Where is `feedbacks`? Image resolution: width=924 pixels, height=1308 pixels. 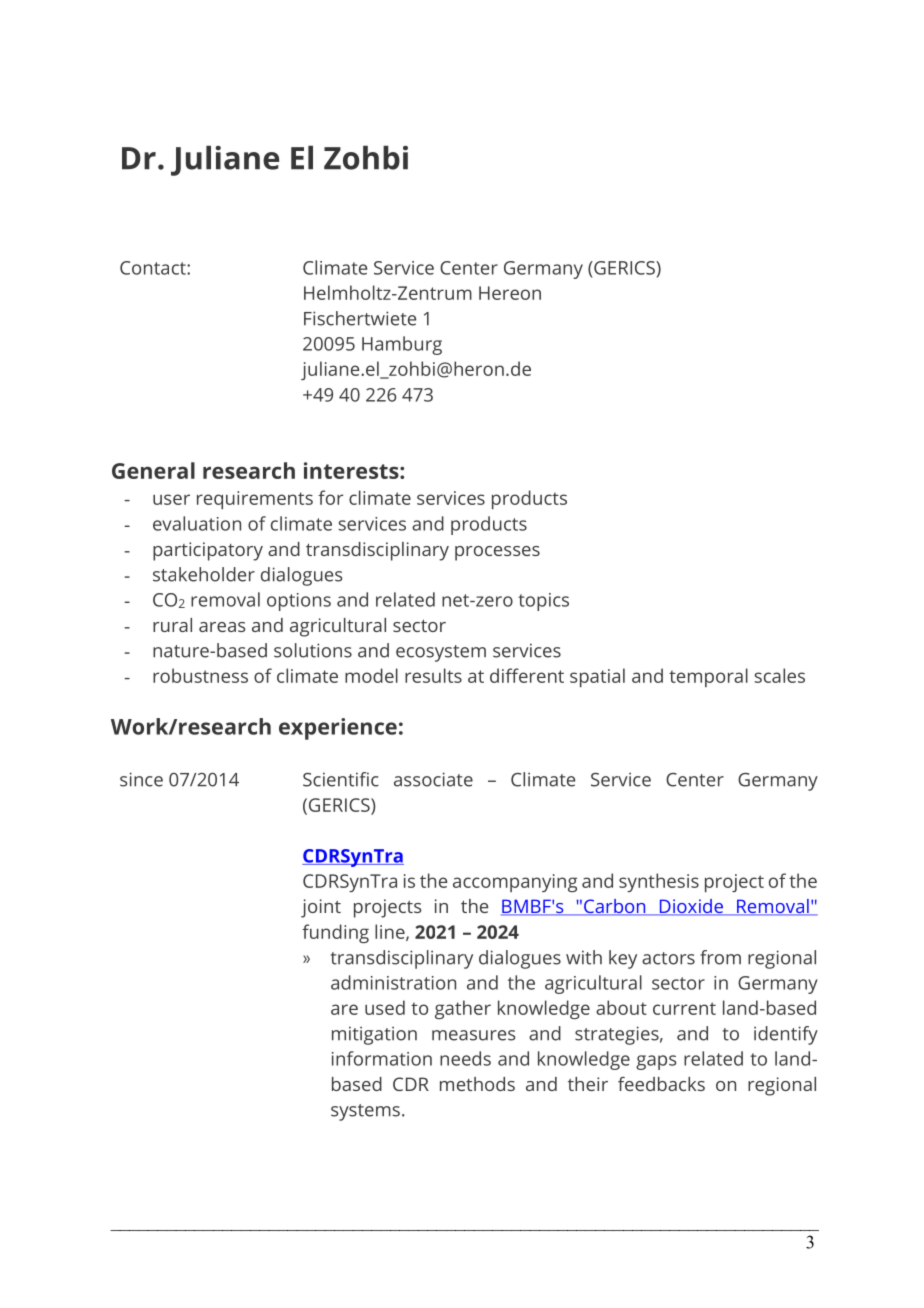
feedbacks is located at coordinates (661, 1084).
